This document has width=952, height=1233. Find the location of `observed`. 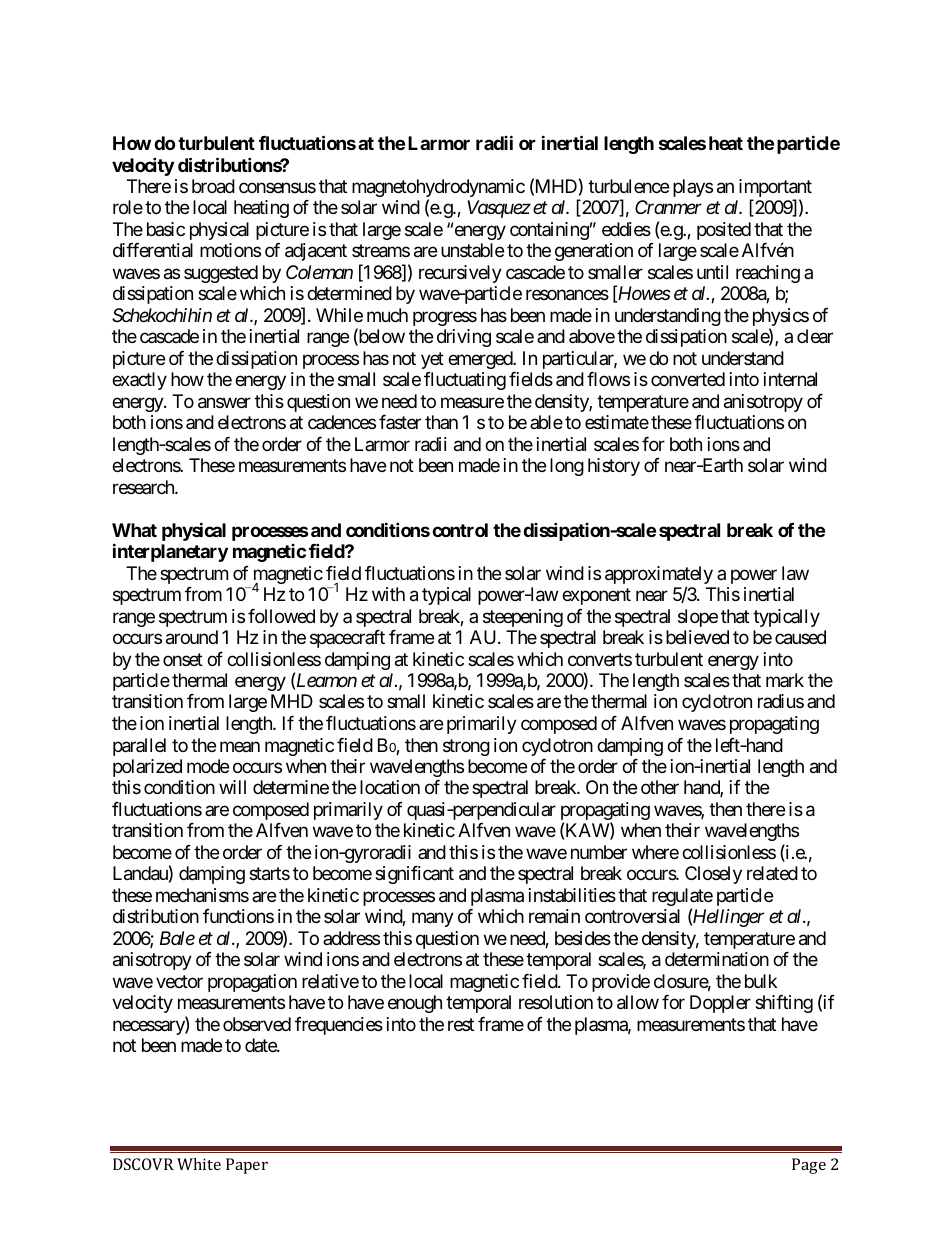

observed is located at coordinates (257, 1024).
